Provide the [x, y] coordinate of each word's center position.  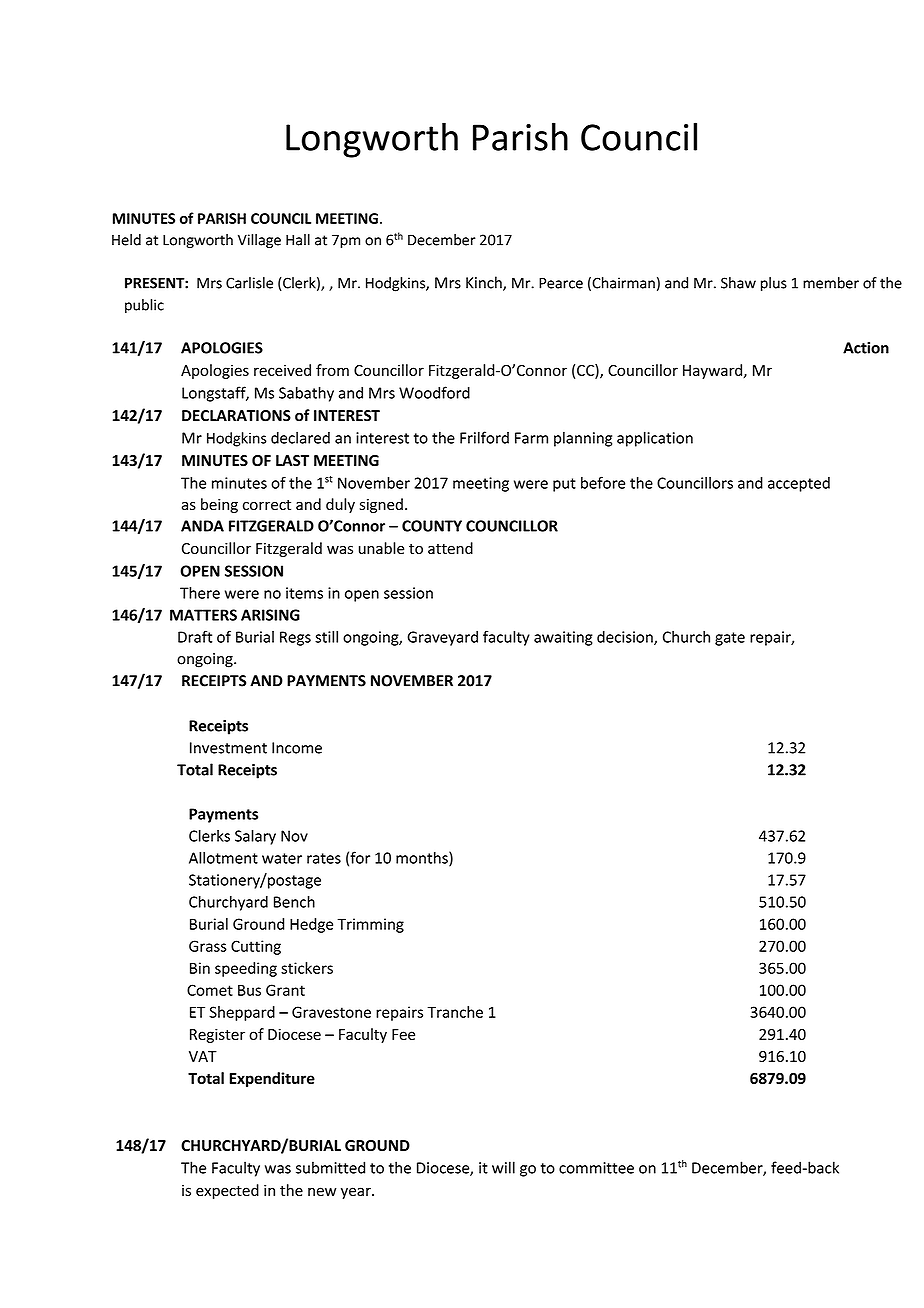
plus [774, 284]
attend [450, 548]
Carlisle [249, 283]
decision [626, 638]
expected [227, 1191]
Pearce [561, 283]
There [200, 593]
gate [730, 639]
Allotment [223, 857]
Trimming [370, 925]
